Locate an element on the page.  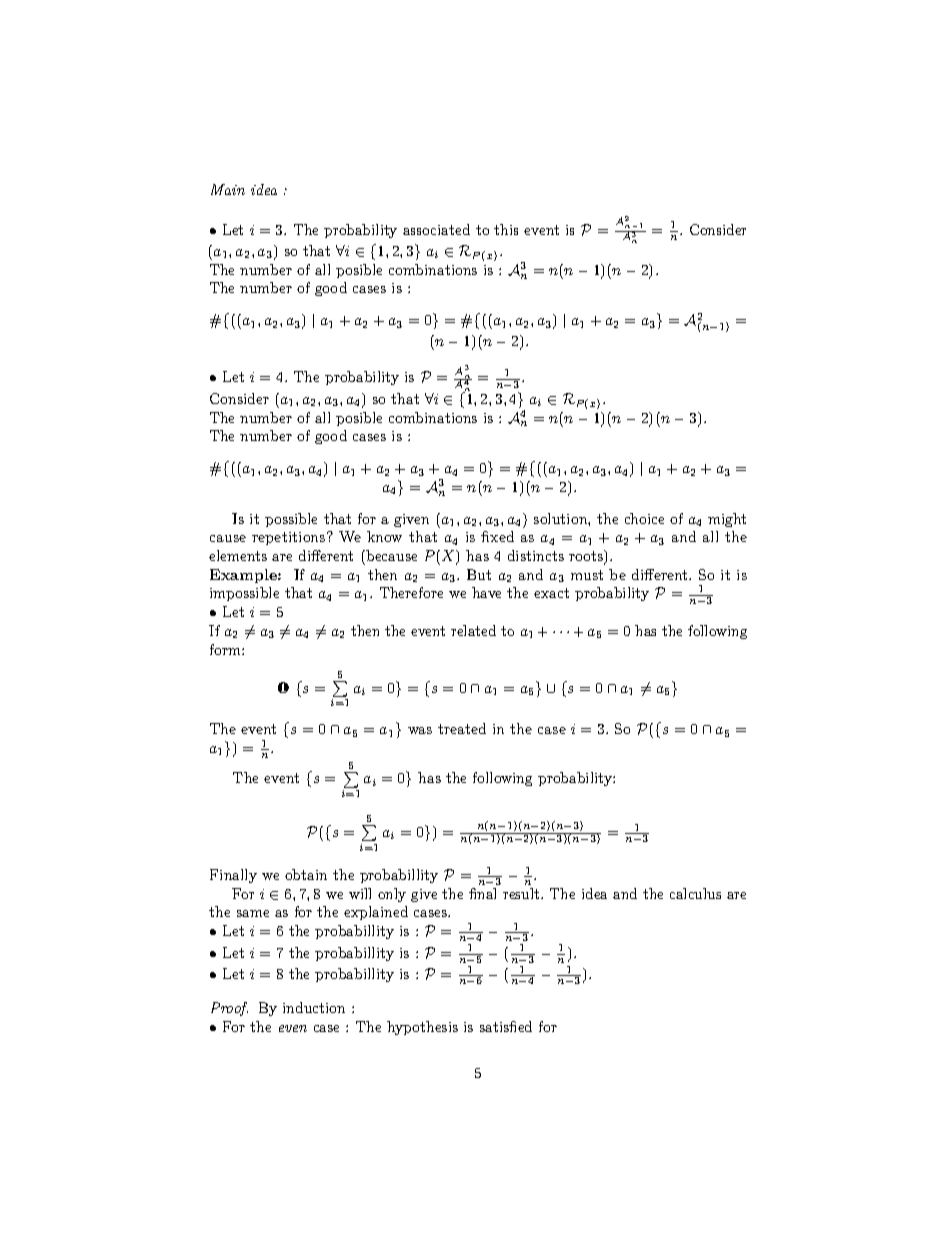
this is located at coordinates (506, 229).
